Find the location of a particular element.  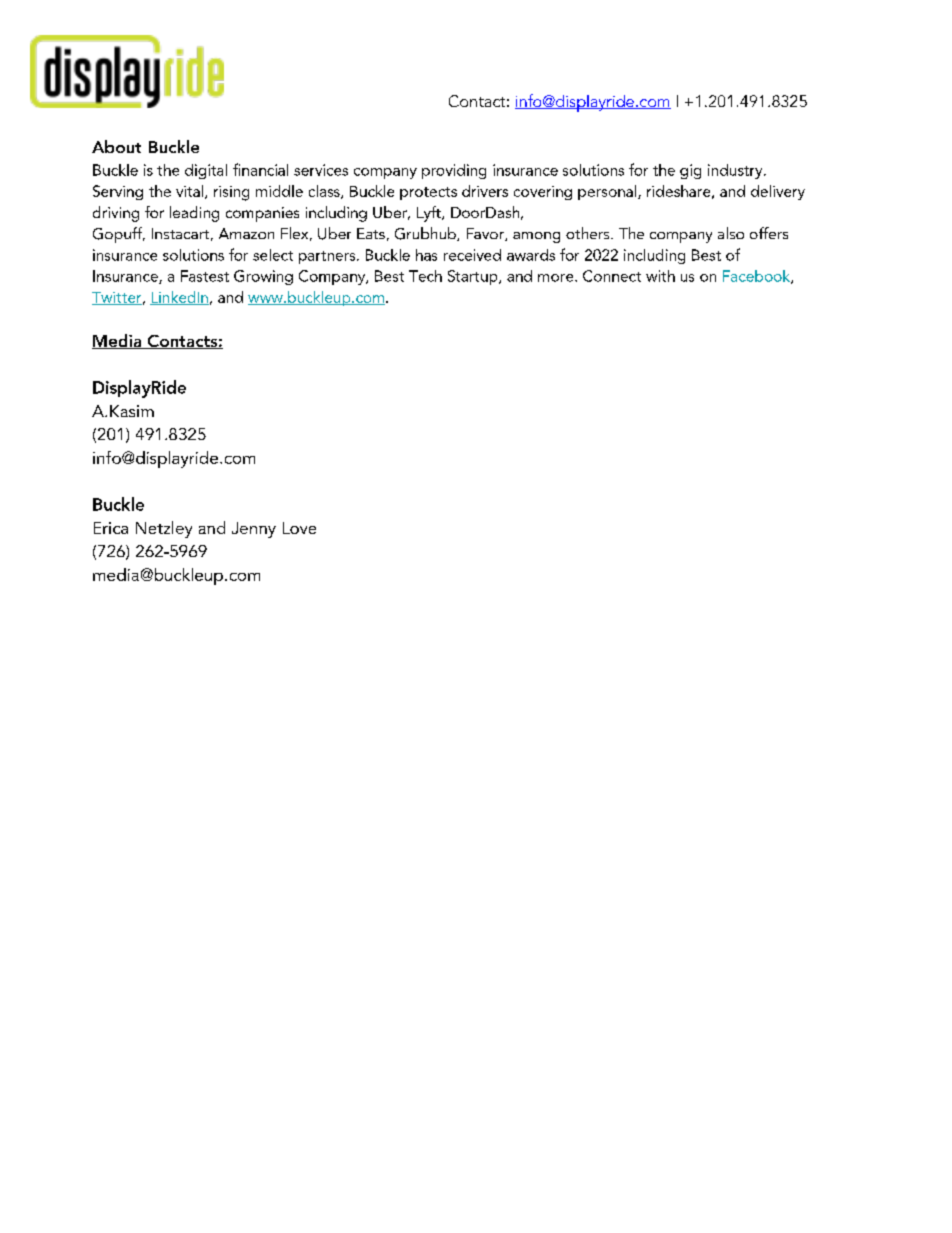

Growing is located at coordinates (263, 277).
